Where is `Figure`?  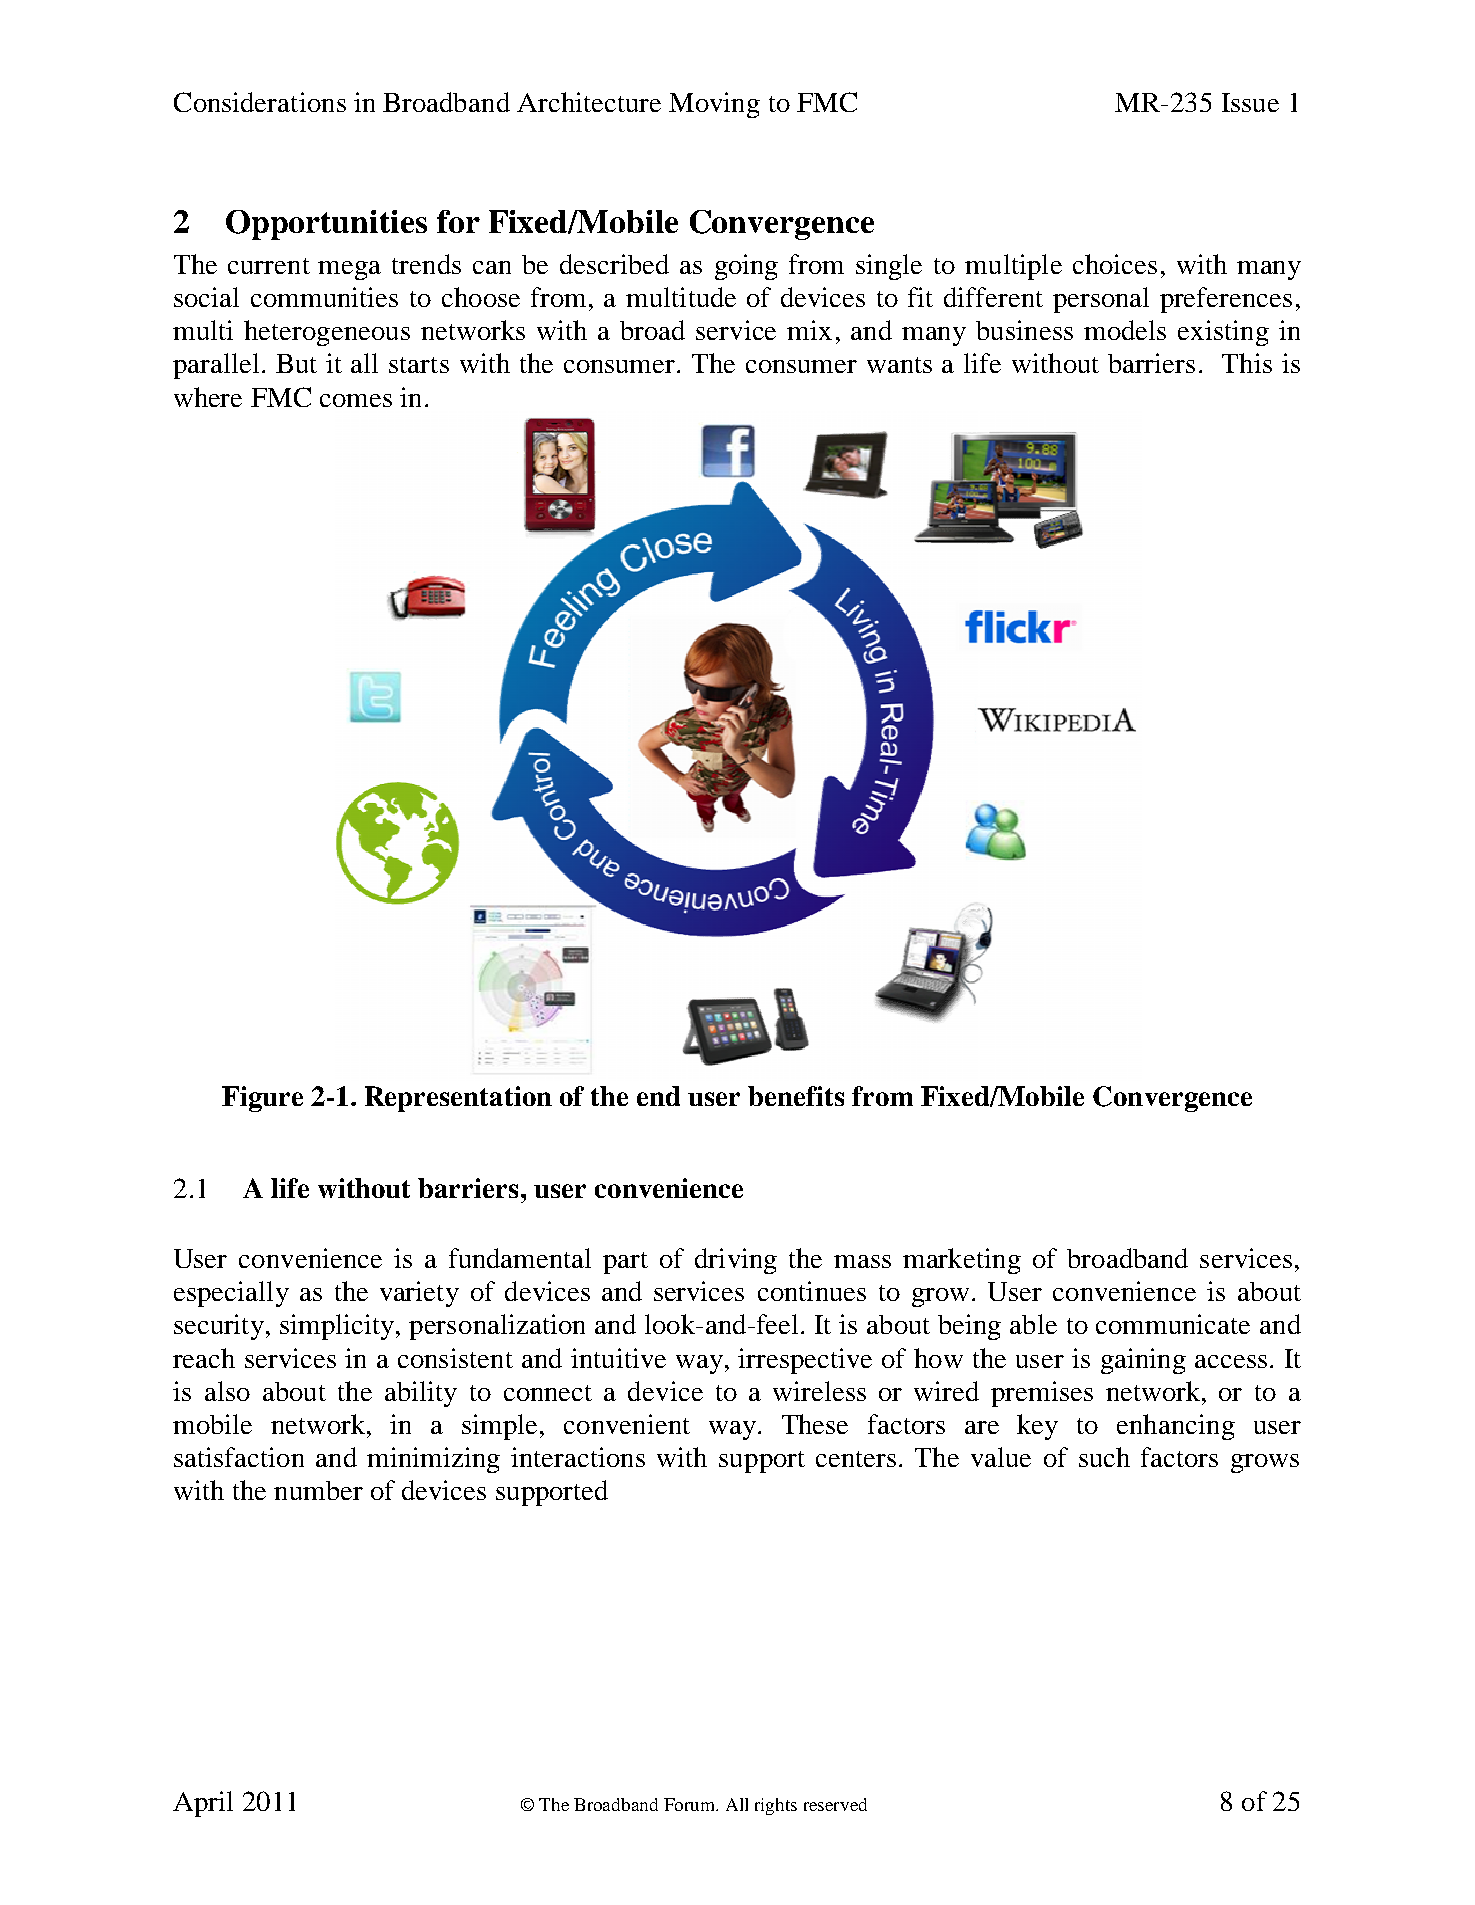
Figure is located at coordinates (262, 1099).
